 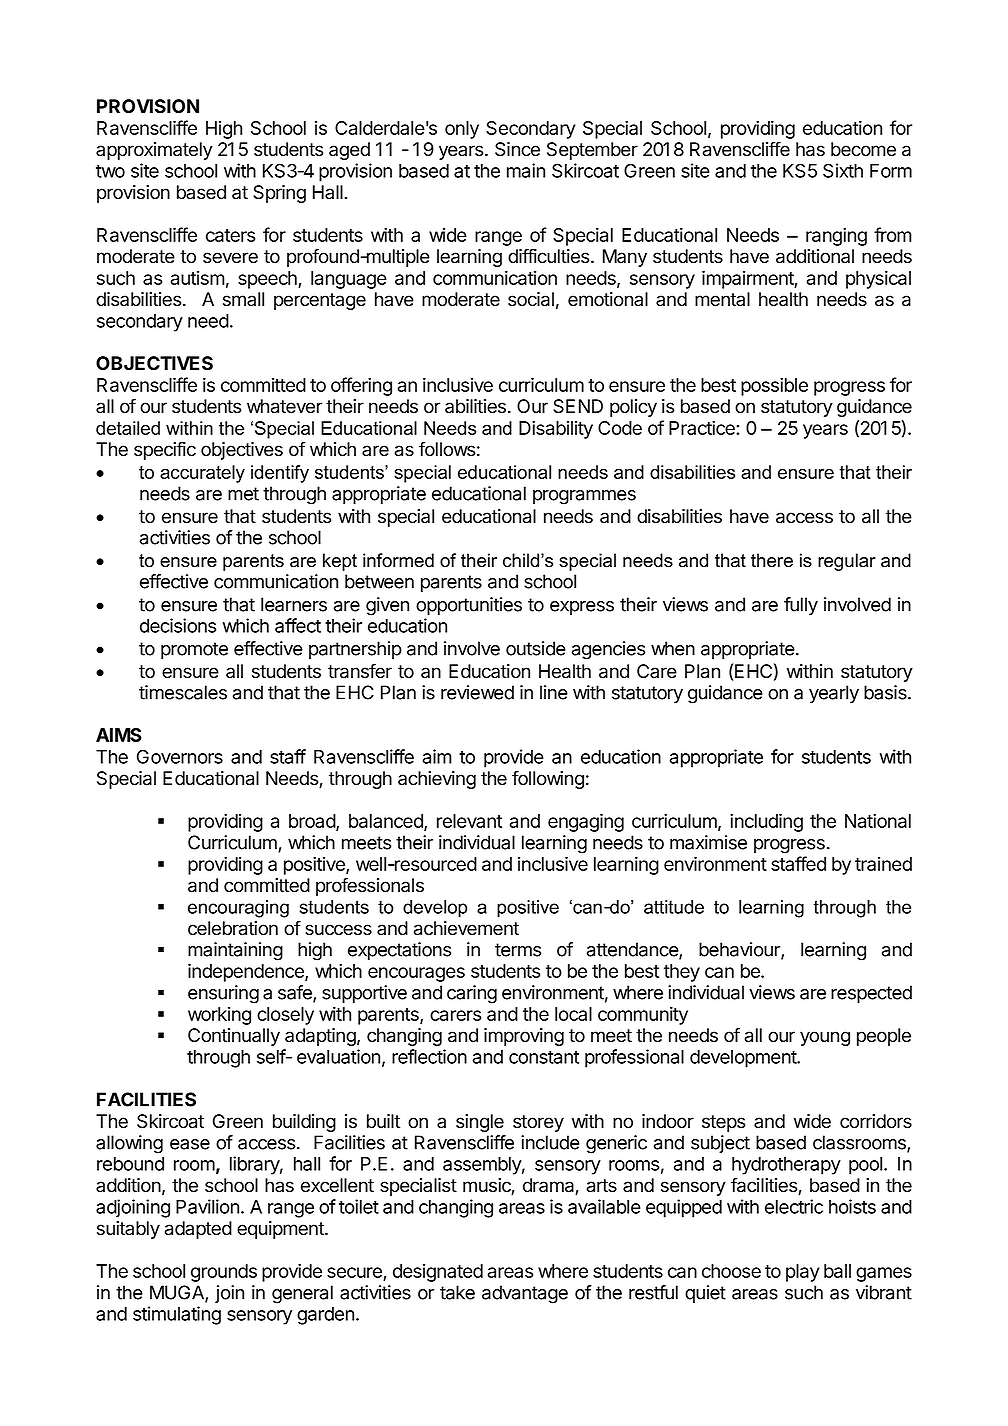 What do you see at coordinates (766, 822) in the screenshot?
I see `including` at bounding box center [766, 822].
